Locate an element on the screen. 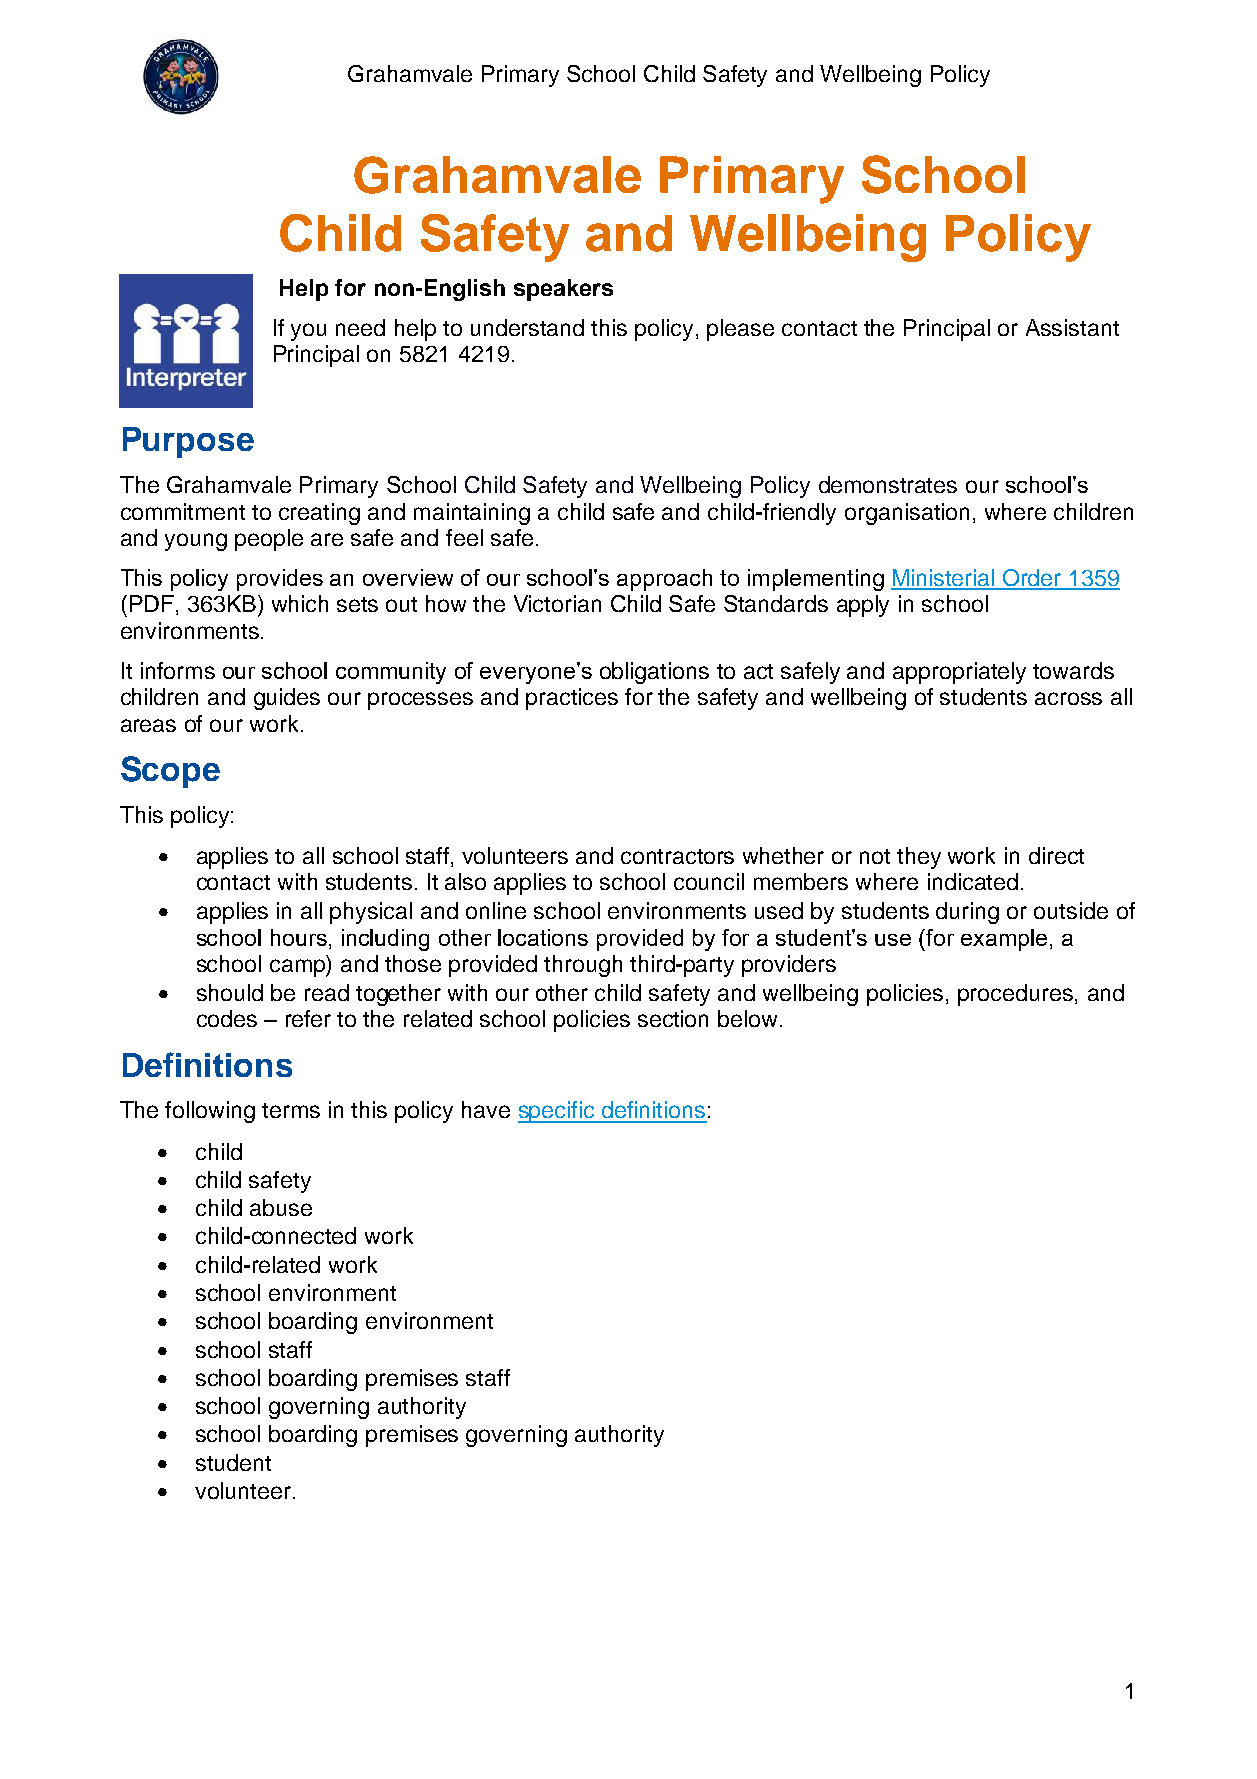 Image resolution: width=1257 pixels, height=1779 pixels. hours is located at coordinates (299, 937).
